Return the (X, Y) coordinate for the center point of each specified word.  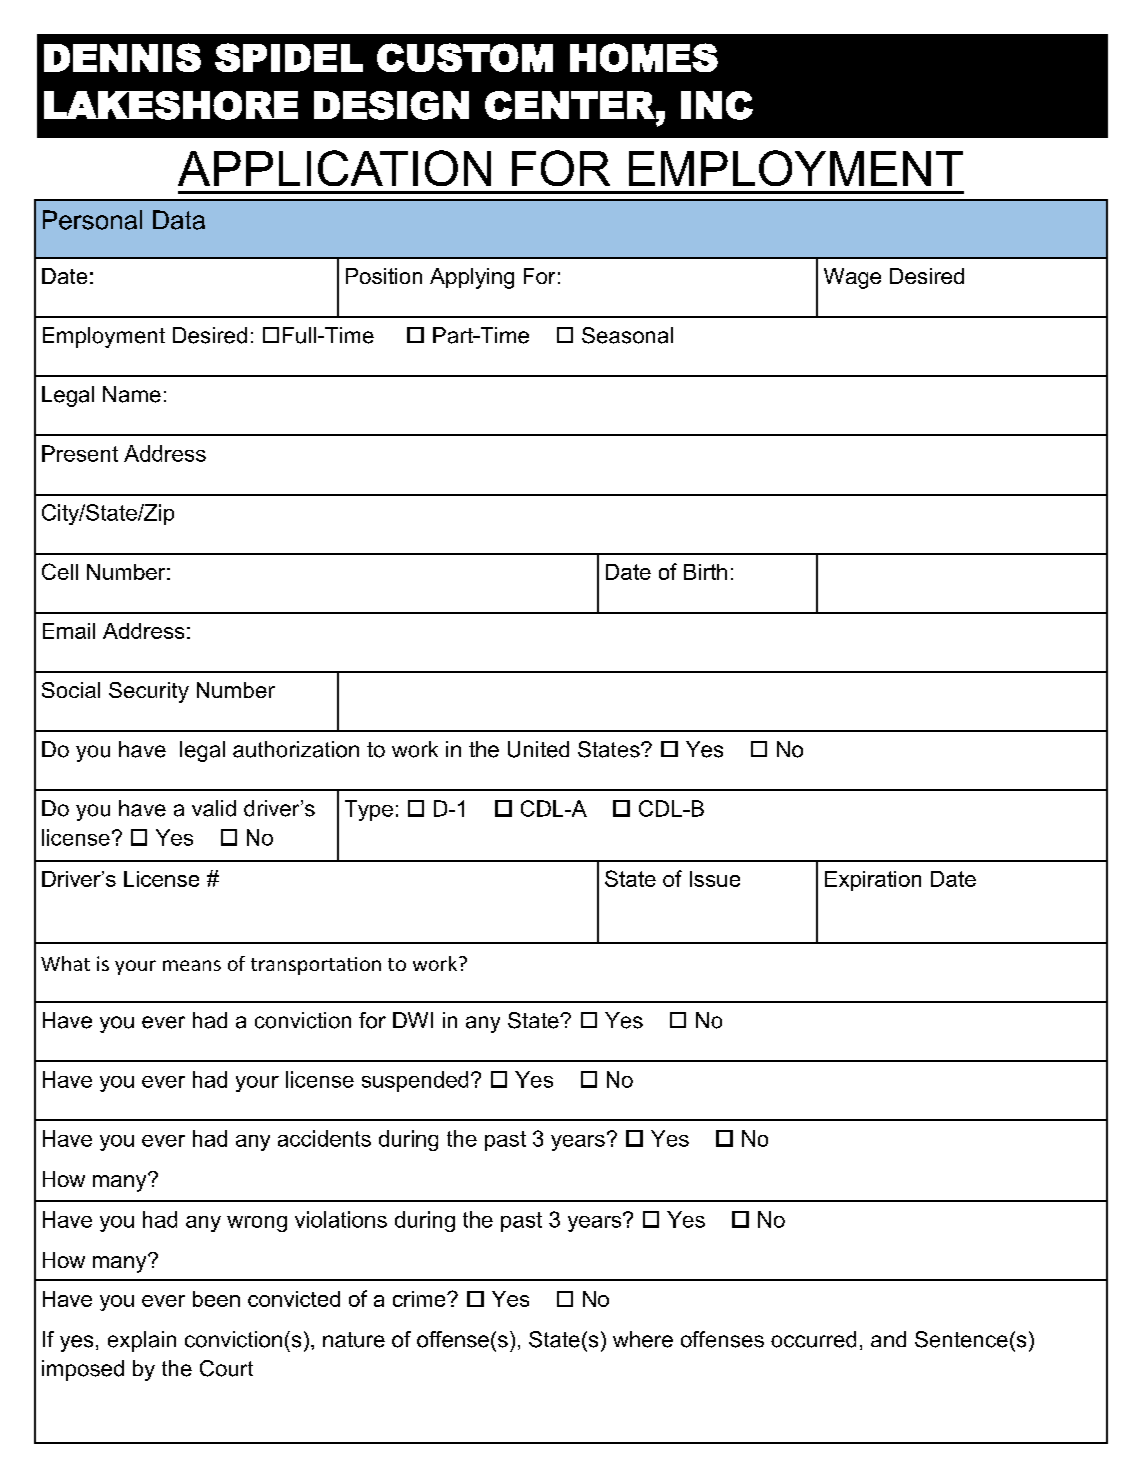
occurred (813, 1339)
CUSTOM (465, 57)
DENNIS (122, 57)
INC (717, 105)
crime (420, 1299)
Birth (705, 572)
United (538, 749)
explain (142, 1341)
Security (149, 692)
